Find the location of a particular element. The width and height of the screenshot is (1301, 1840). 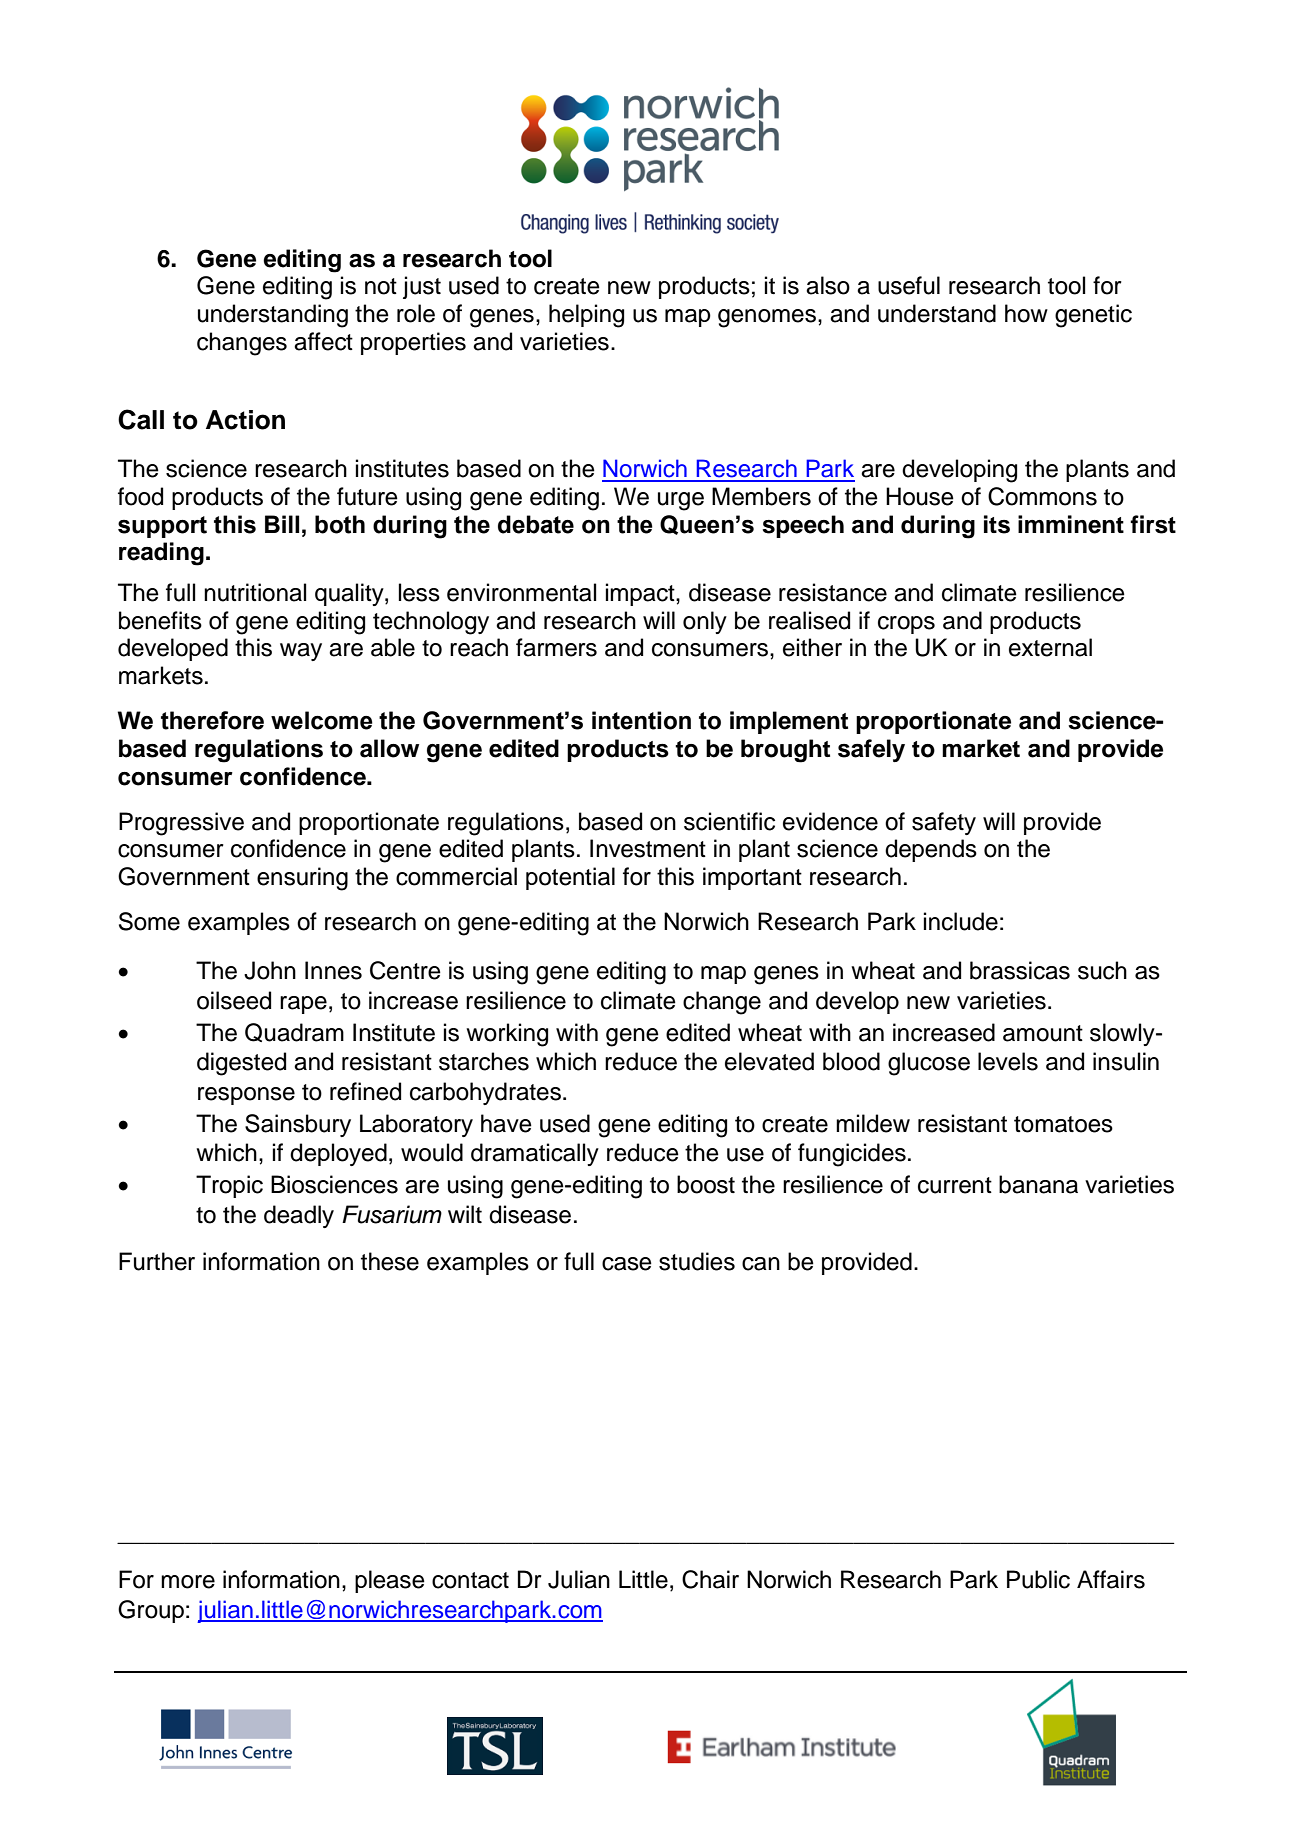

John is located at coordinates (270, 970).
